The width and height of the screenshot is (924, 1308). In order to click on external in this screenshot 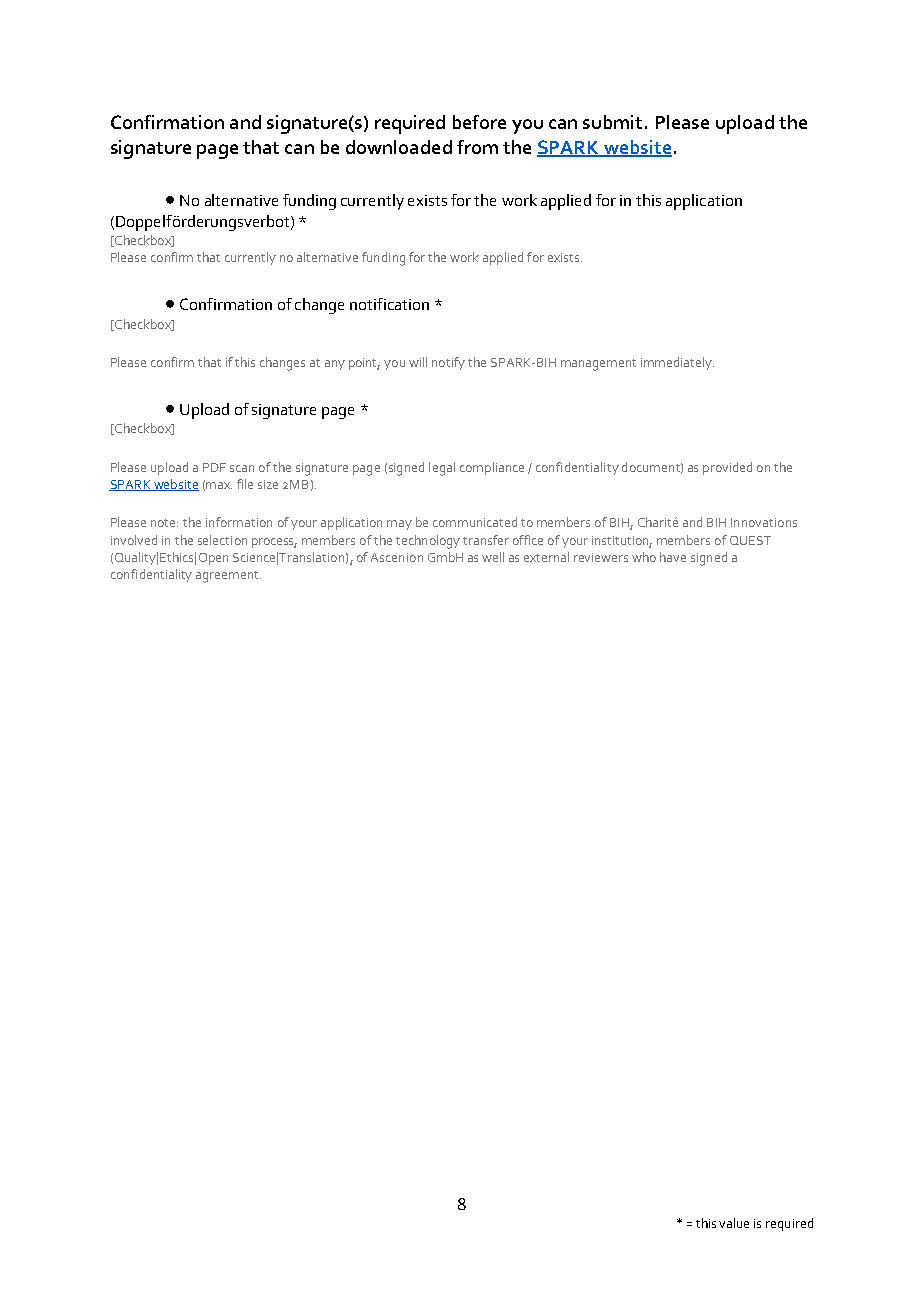, I will do `click(546, 557)`.
